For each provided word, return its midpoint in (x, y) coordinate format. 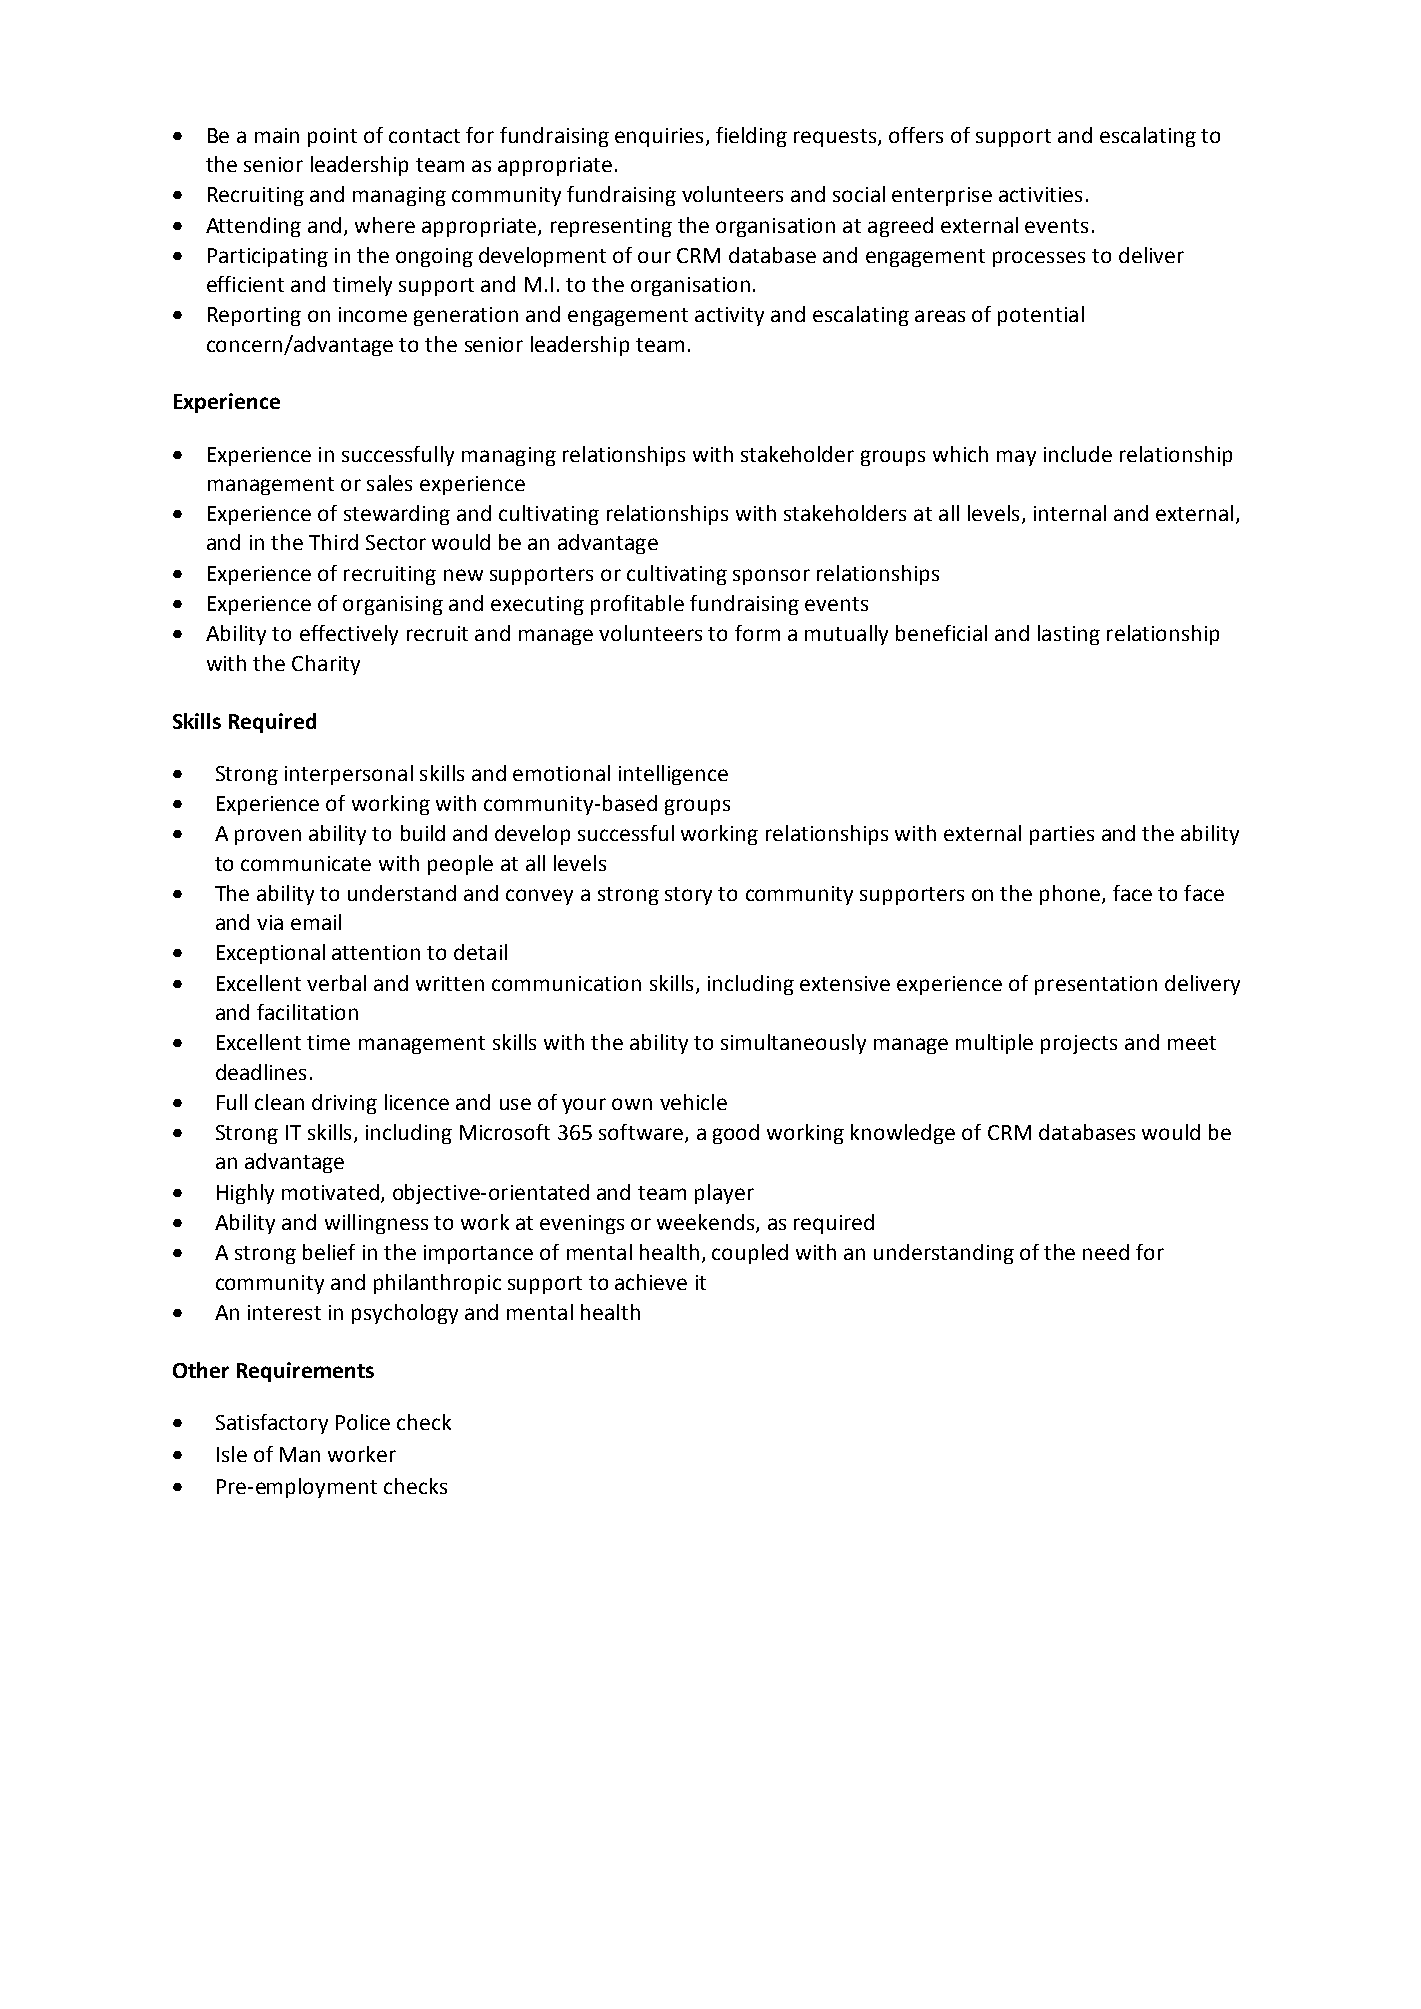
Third (333, 542)
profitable (637, 605)
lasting (1069, 635)
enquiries (659, 137)
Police (363, 1422)
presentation (1096, 985)
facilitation (307, 1012)
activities (1040, 194)
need (1106, 1252)
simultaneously (793, 1044)
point (332, 137)
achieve (651, 1282)
